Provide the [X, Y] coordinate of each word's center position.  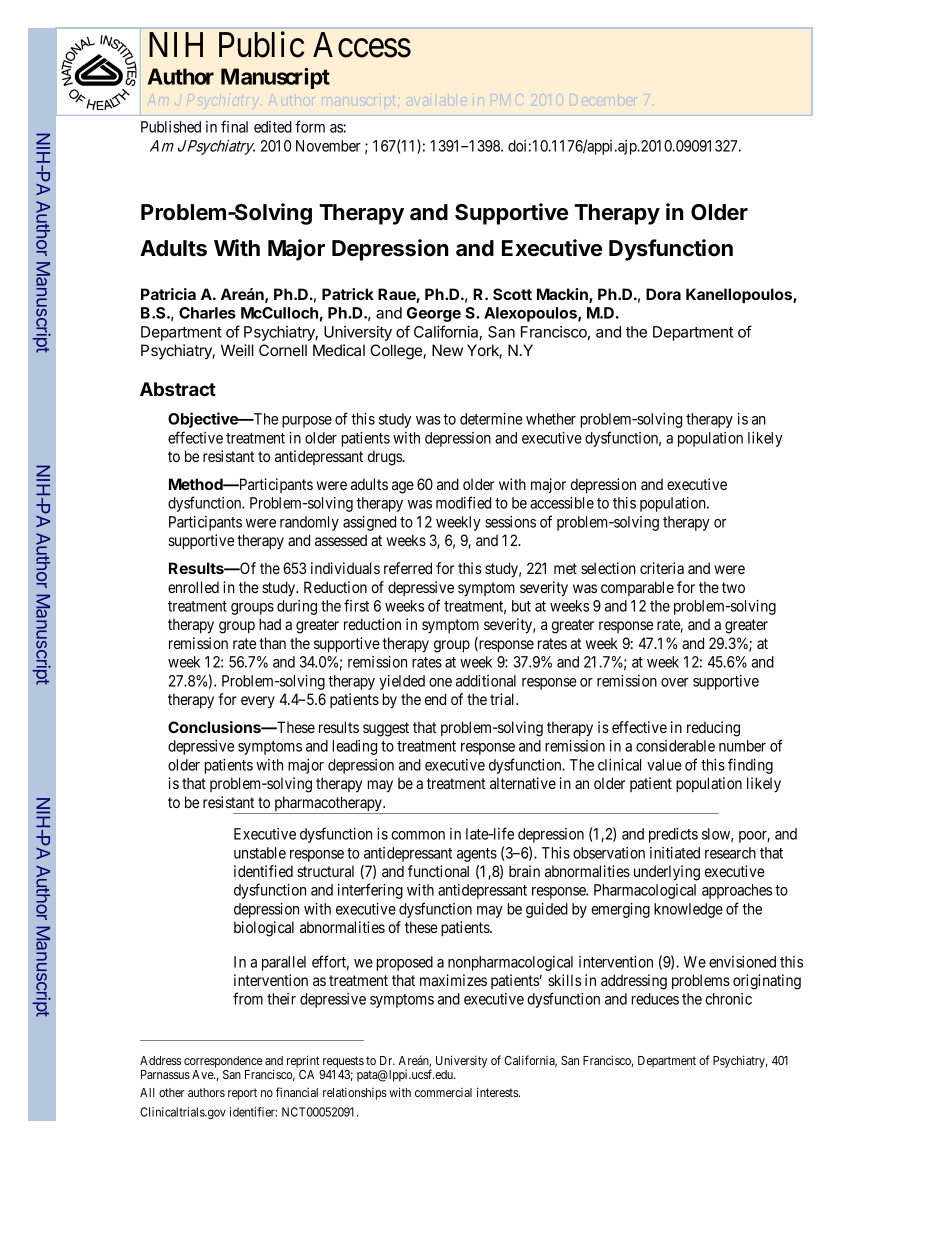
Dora [663, 294]
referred [408, 568]
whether [551, 419]
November [328, 146]
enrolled [193, 587]
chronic [728, 999]
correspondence [223, 1062]
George [434, 314]
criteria [662, 568]
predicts [673, 835]
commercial [443, 1092]
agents [477, 855]
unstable [260, 853]
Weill [237, 350]
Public [262, 44]
